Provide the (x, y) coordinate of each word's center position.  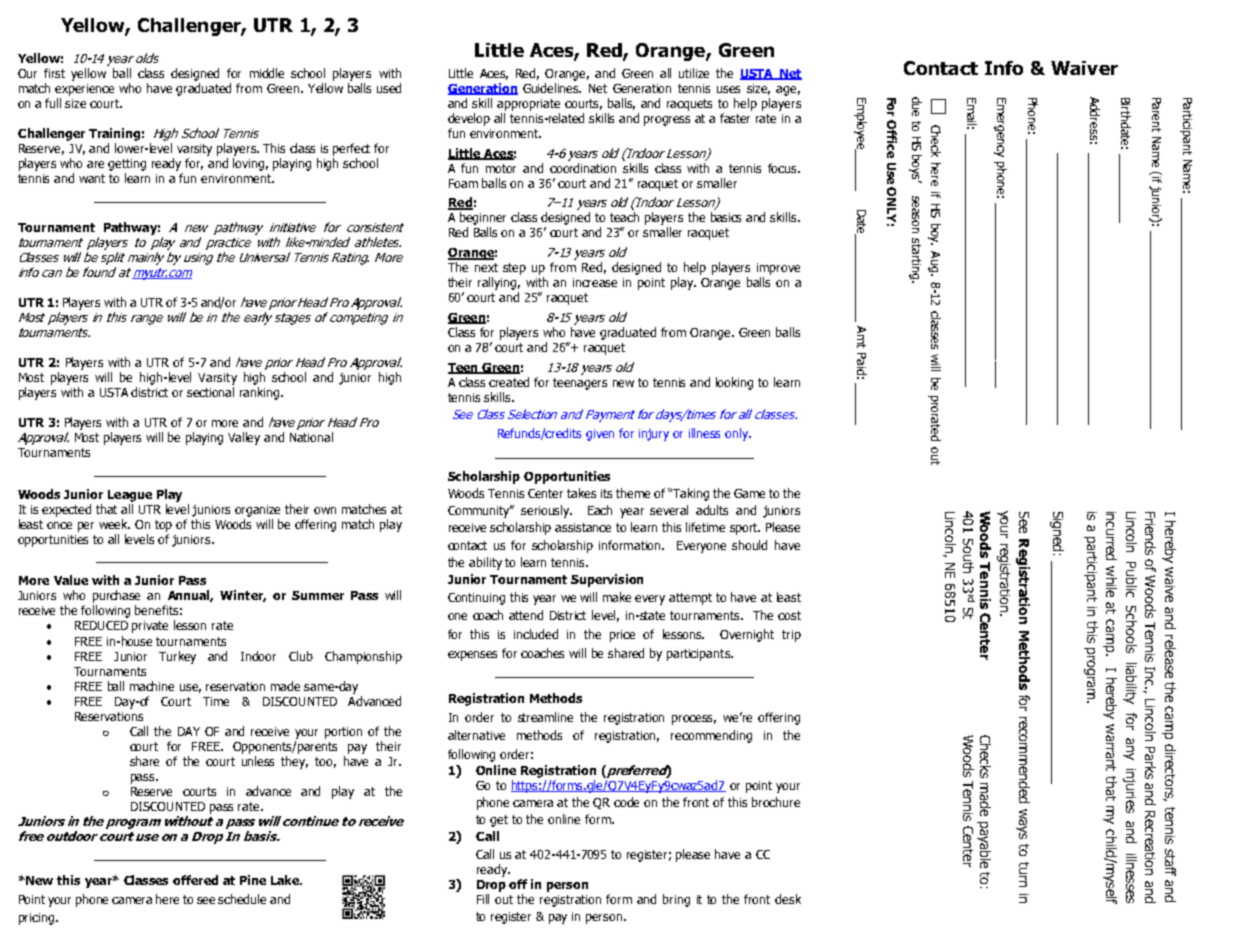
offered (195, 880)
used (389, 88)
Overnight (747, 635)
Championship (363, 657)
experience (84, 90)
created (509, 382)
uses (728, 89)
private (150, 627)
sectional (210, 392)
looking (734, 383)
